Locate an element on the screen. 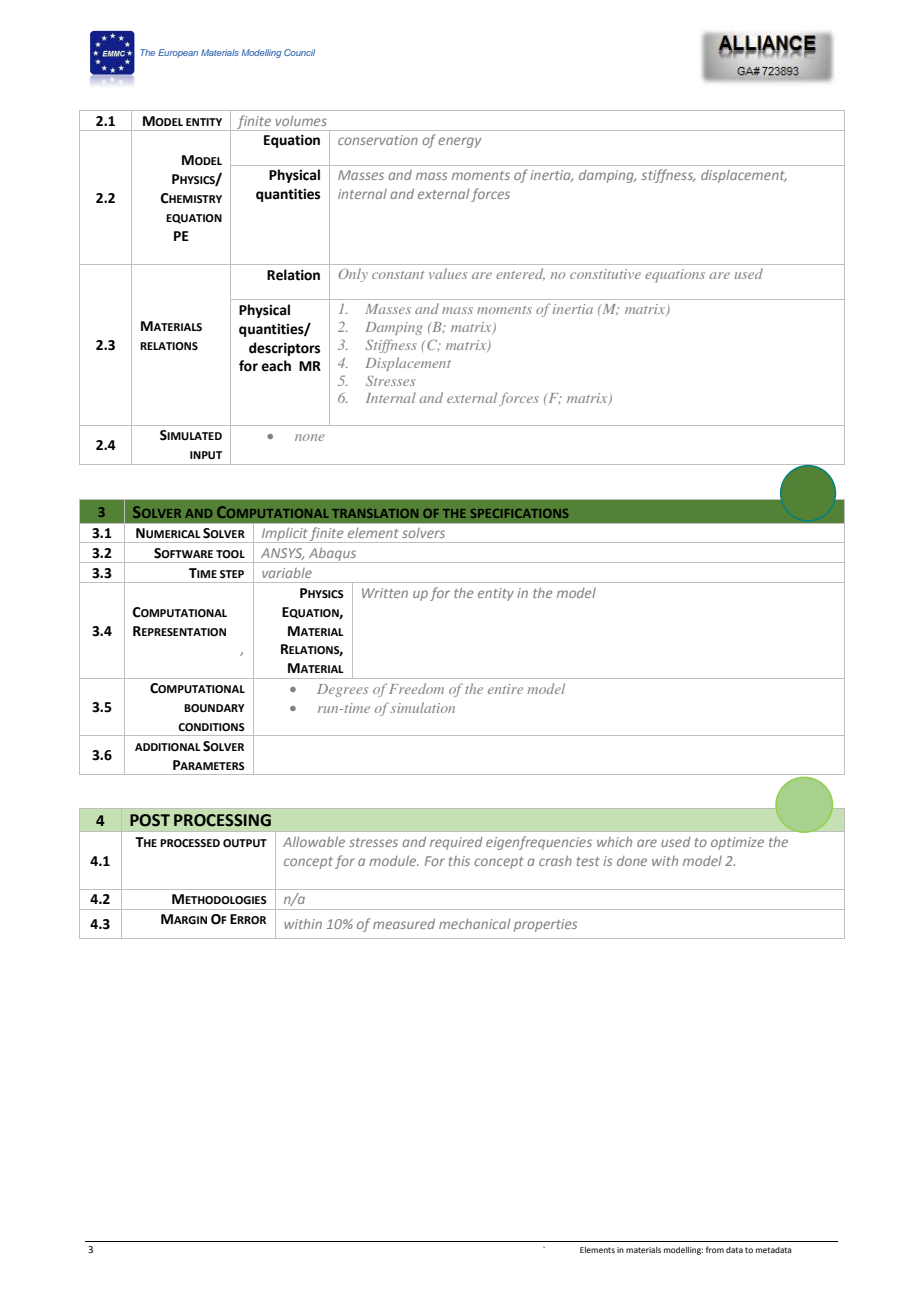  entire is located at coordinates (505, 689).
